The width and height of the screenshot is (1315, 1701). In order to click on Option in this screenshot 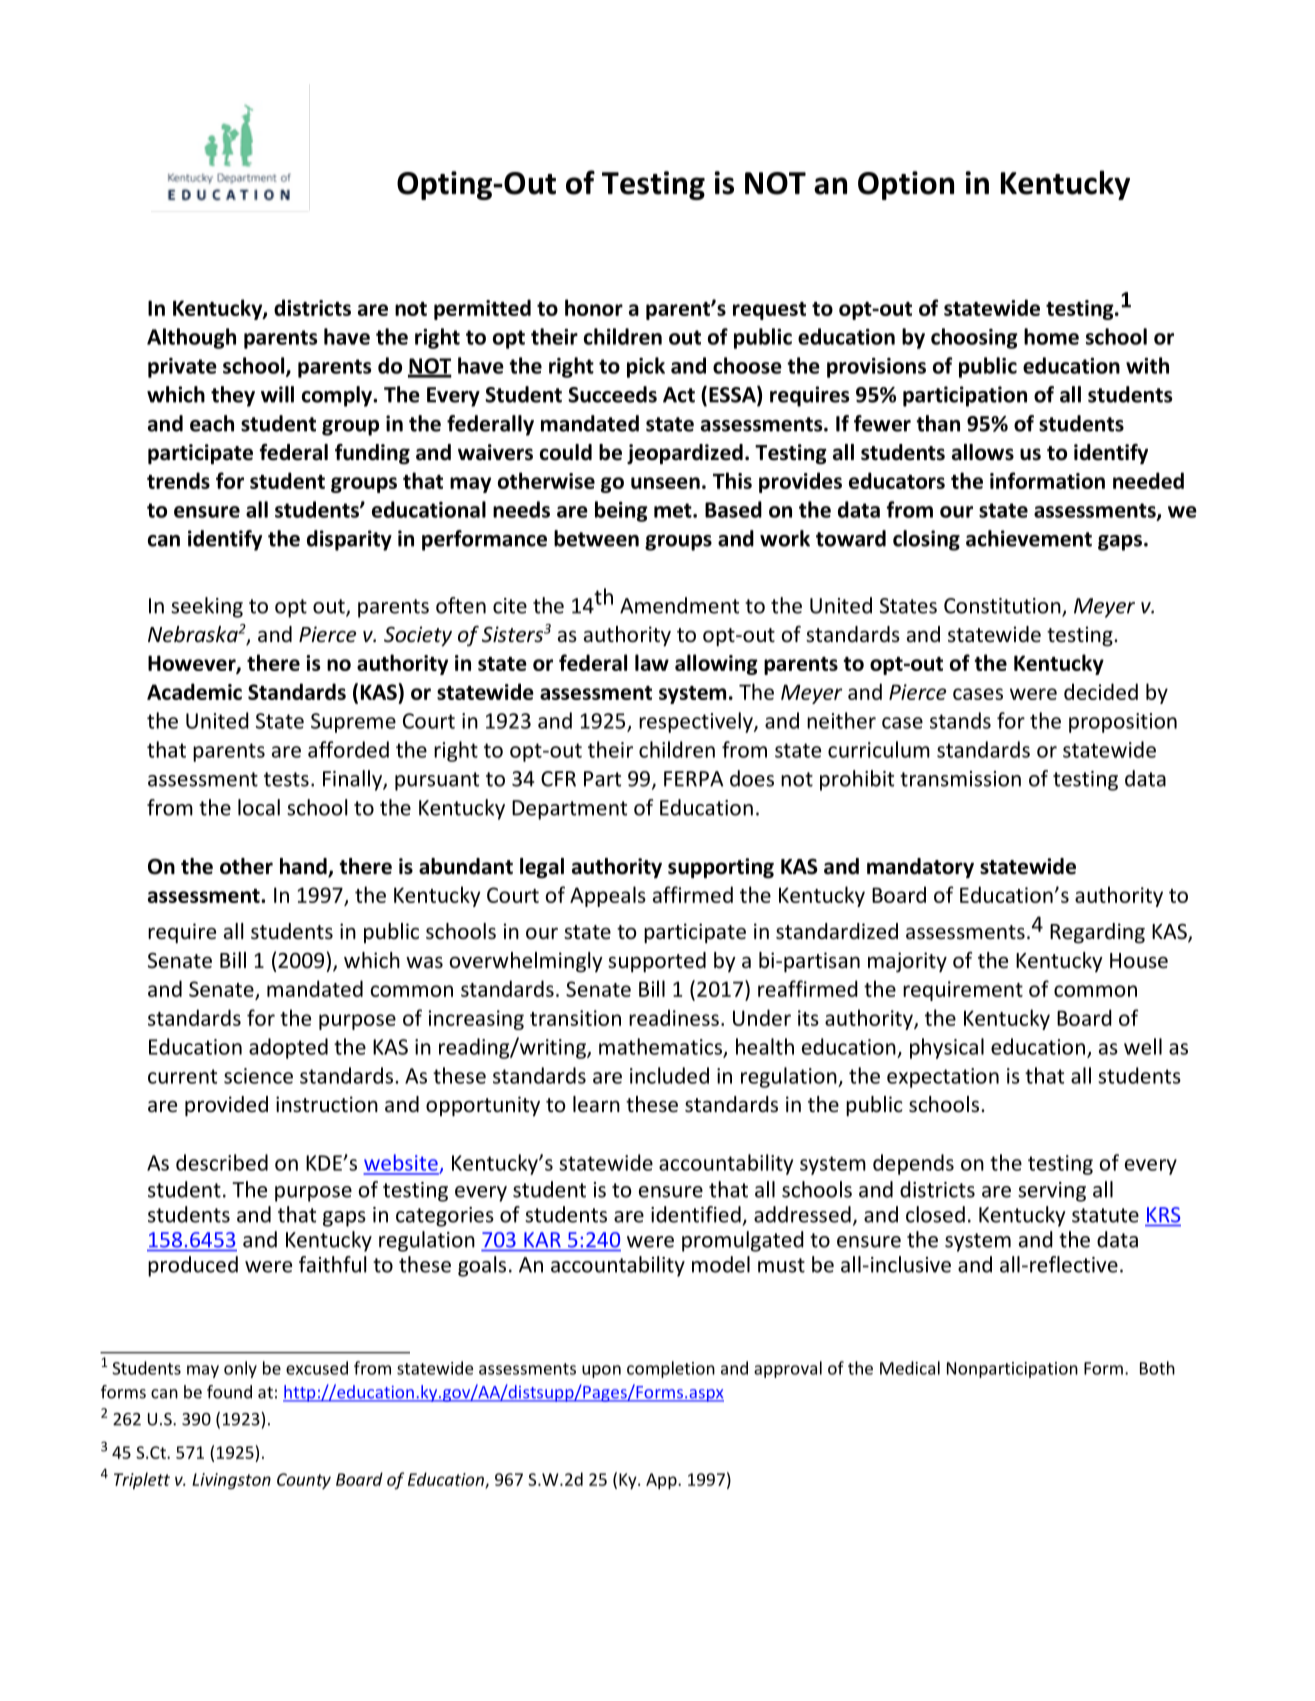, I will do `click(906, 185)`.
